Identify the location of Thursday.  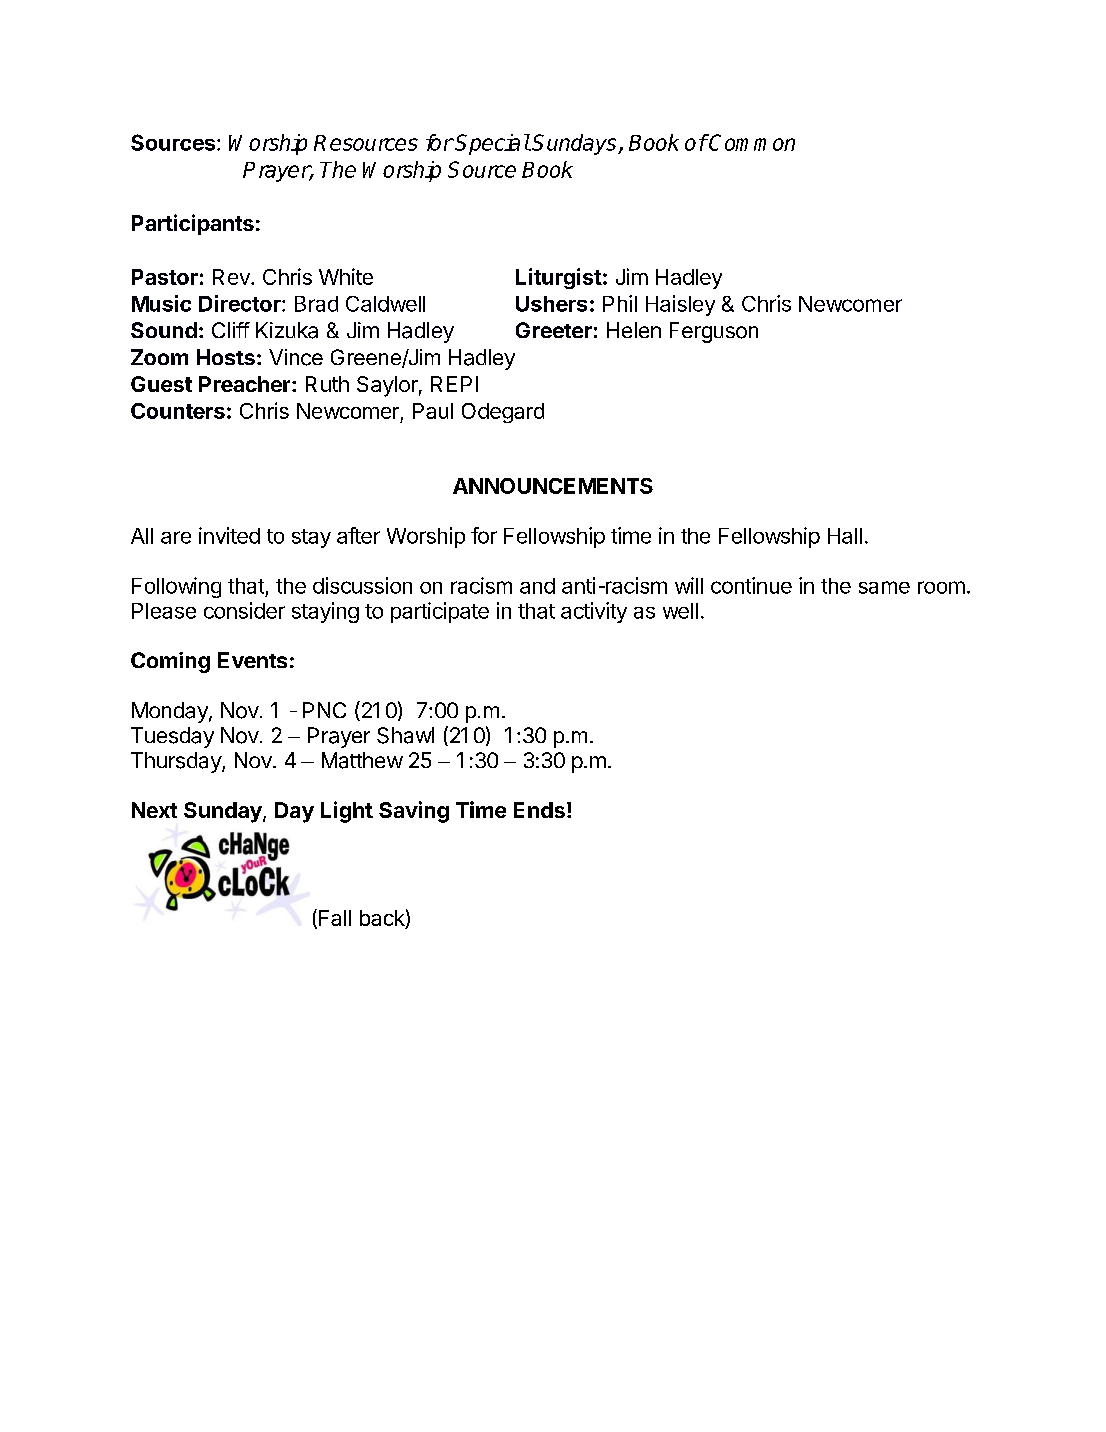
(177, 762).
